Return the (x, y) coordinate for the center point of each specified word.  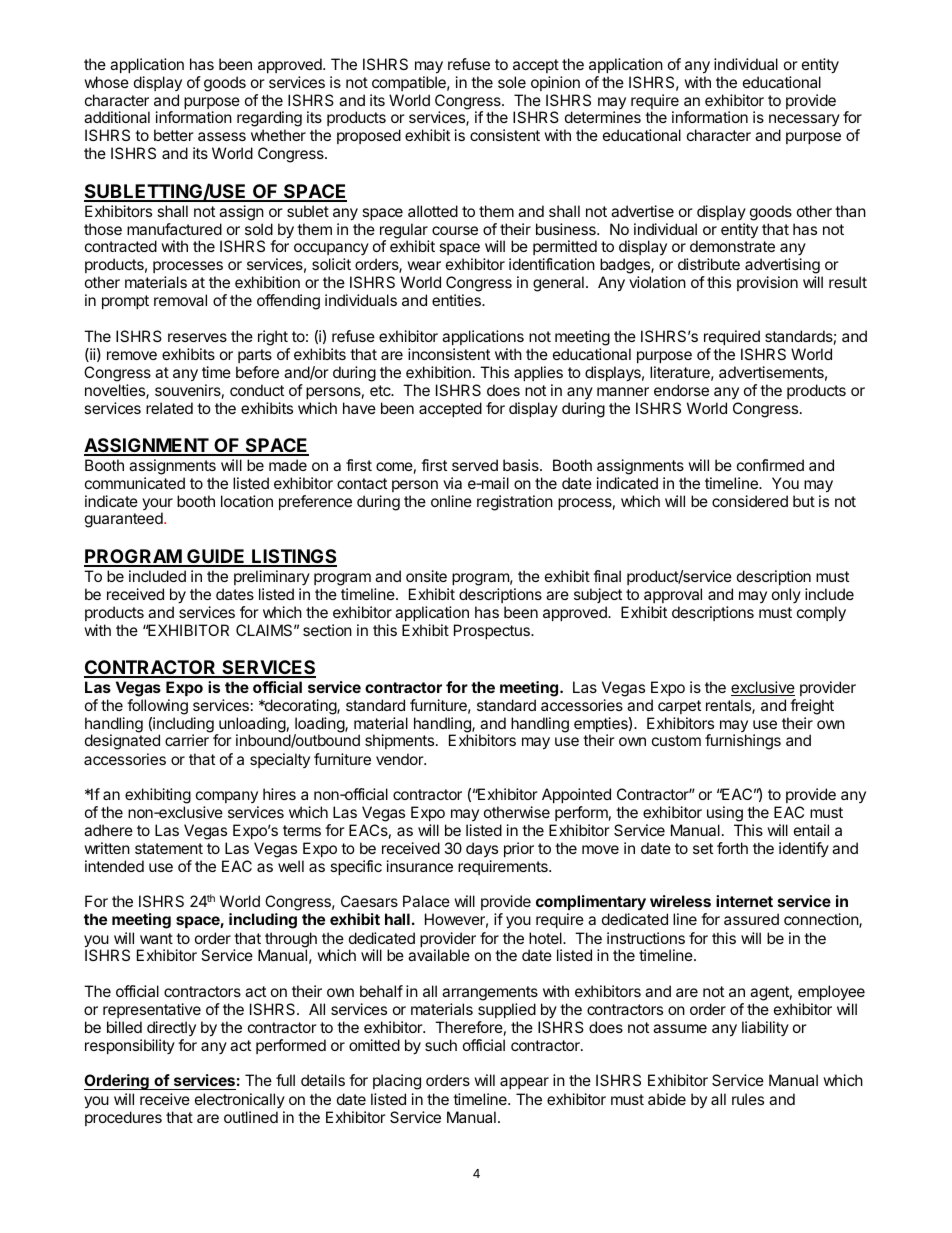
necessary (804, 122)
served (475, 465)
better (174, 135)
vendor (400, 759)
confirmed (770, 465)
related (169, 408)
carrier (187, 740)
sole (512, 82)
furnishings (743, 742)
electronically (240, 1100)
